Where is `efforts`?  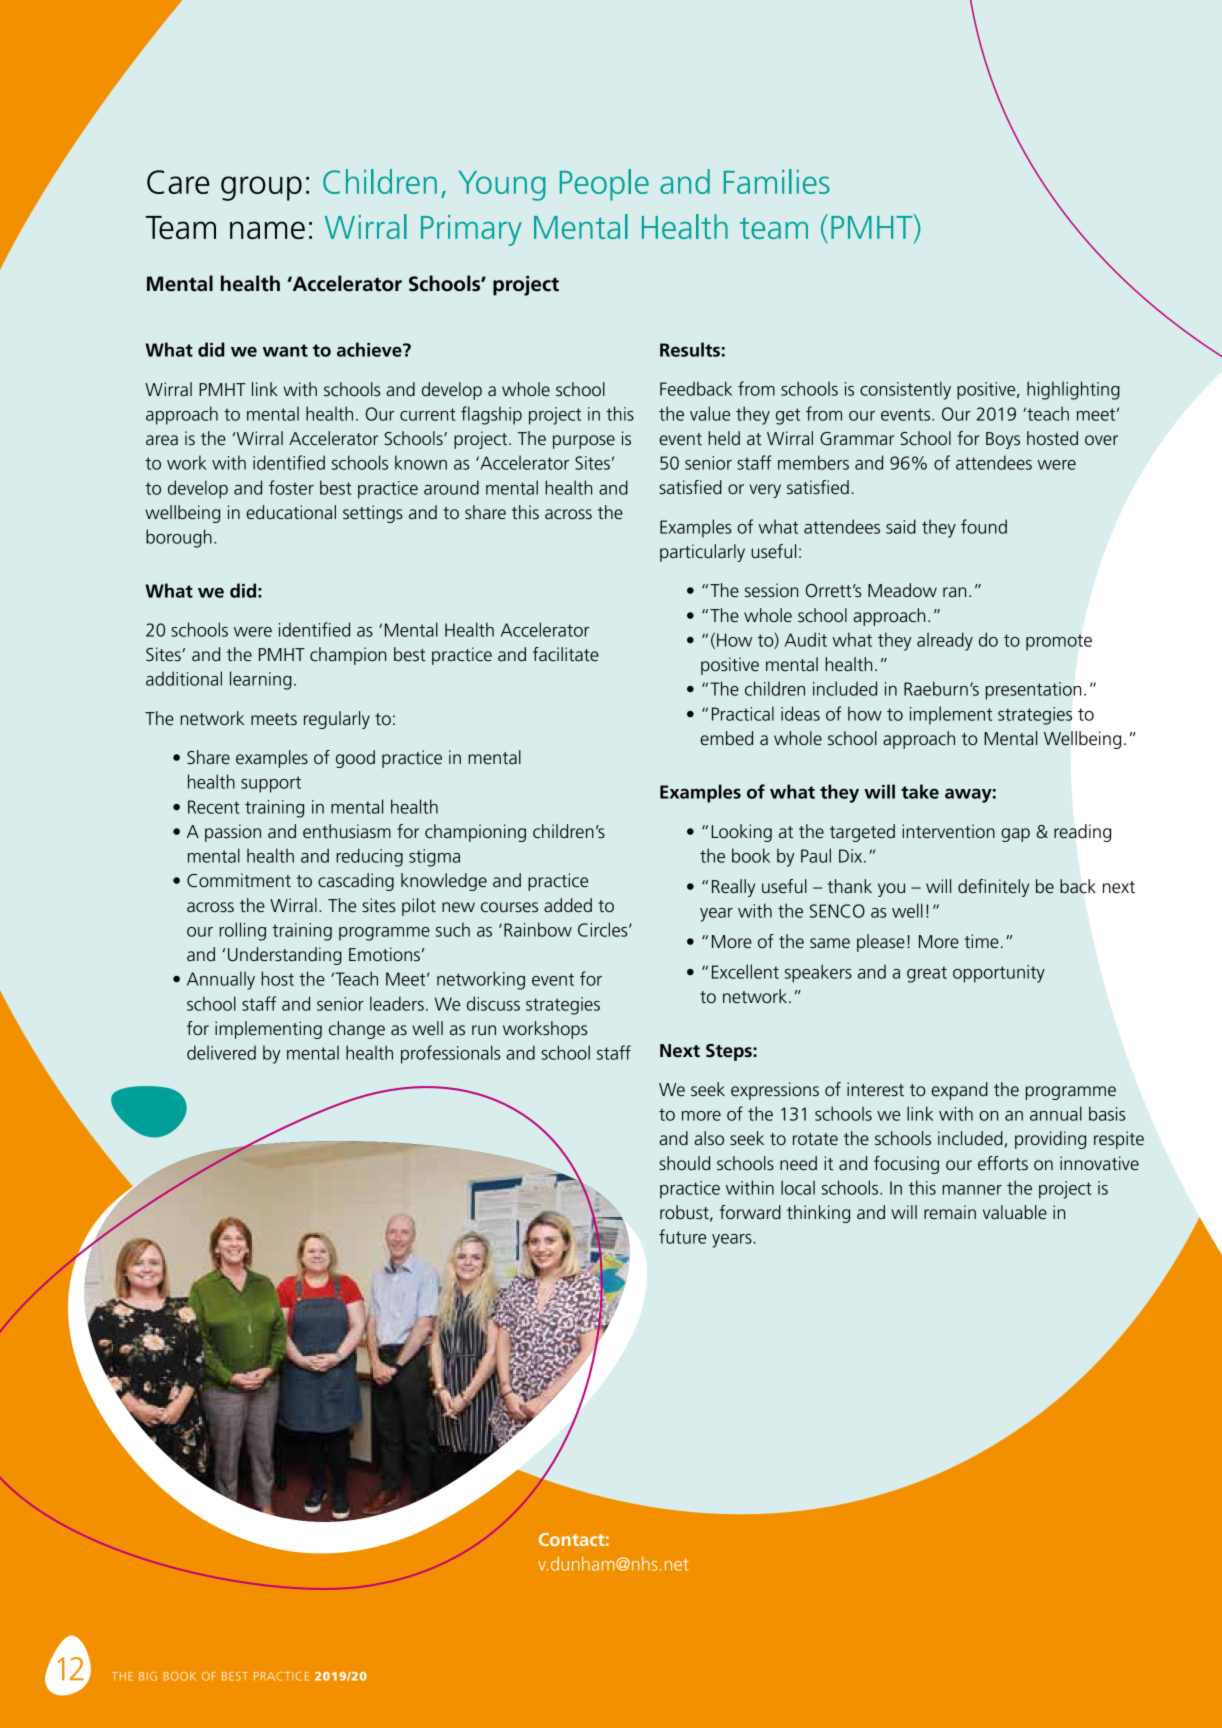
efforts is located at coordinates (1003, 1163).
